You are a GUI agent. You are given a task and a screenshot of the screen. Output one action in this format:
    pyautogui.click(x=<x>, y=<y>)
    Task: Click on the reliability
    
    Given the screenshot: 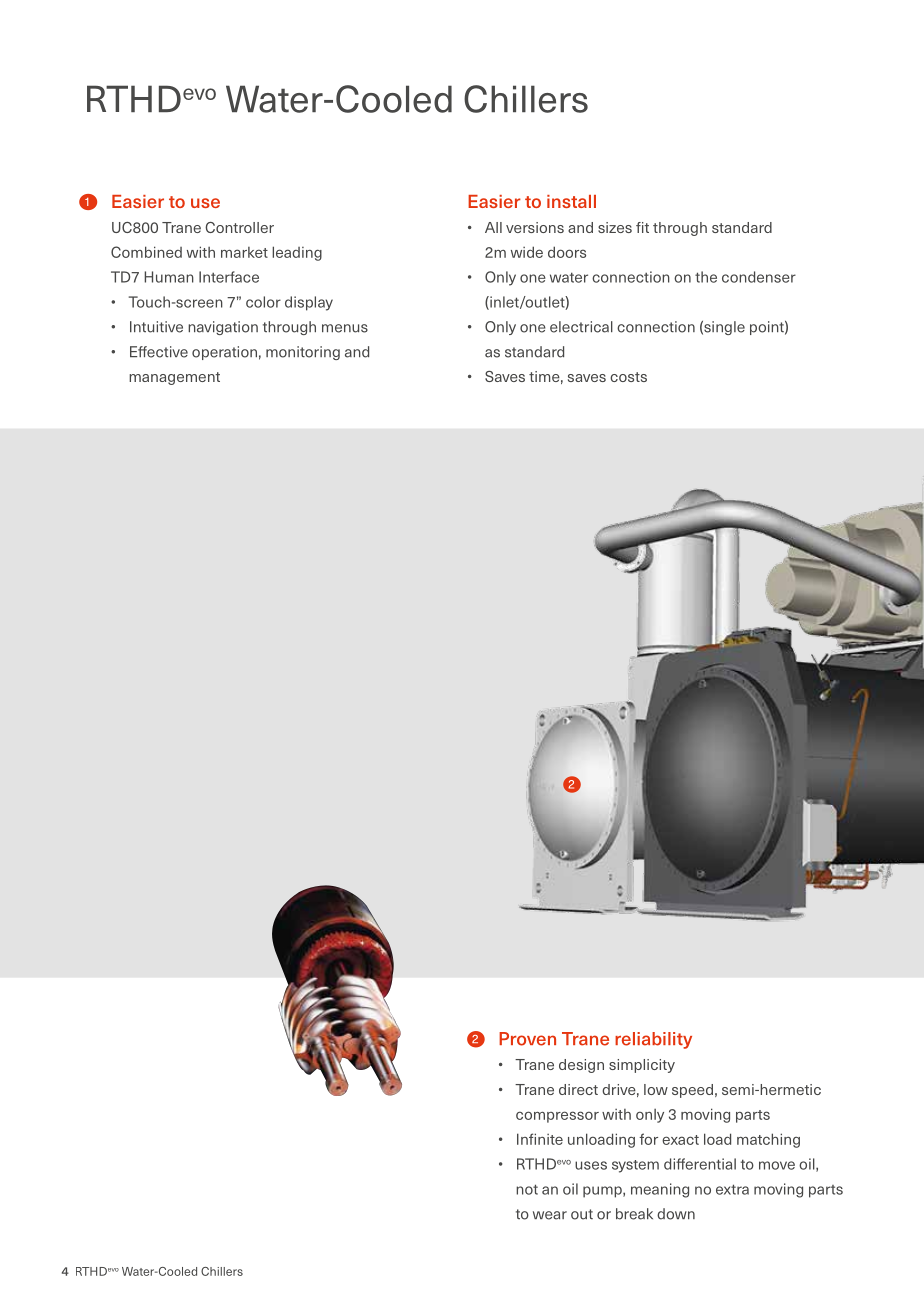 What is the action you would take?
    pyautogui.click(x=653, y=1040)
